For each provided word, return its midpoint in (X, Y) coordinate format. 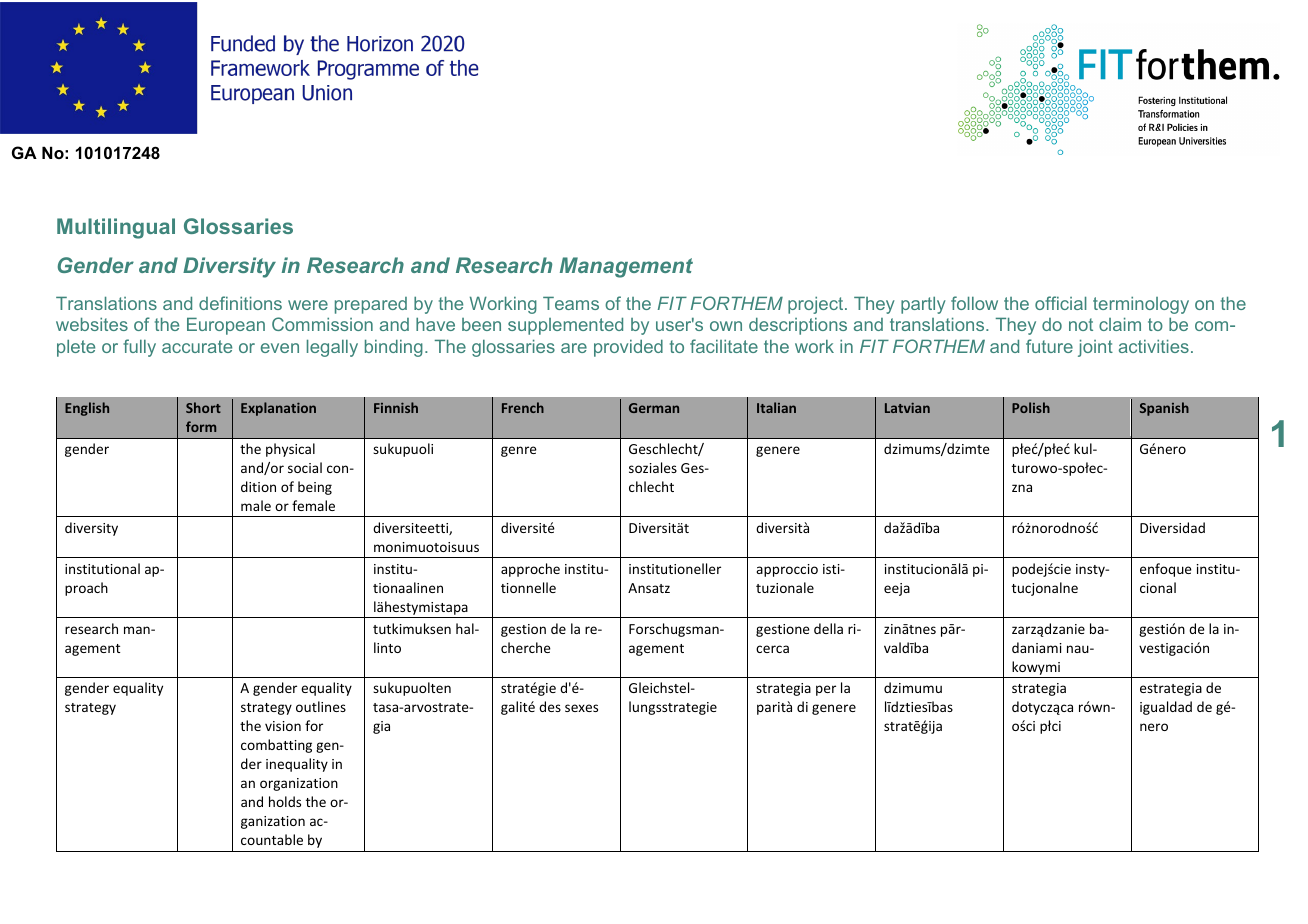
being (315, 488)
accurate (197, 346)
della (828, 628)
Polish (1031, 407)
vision (283, 726)
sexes (581, 708)
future (1049, 346)
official (1061, 303)
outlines (321, 706)
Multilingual (116, 228)
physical (290, 450)
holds (285, 801)
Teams (571, 303)
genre (519, 451)
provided (628, 348)
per (826, 690)
